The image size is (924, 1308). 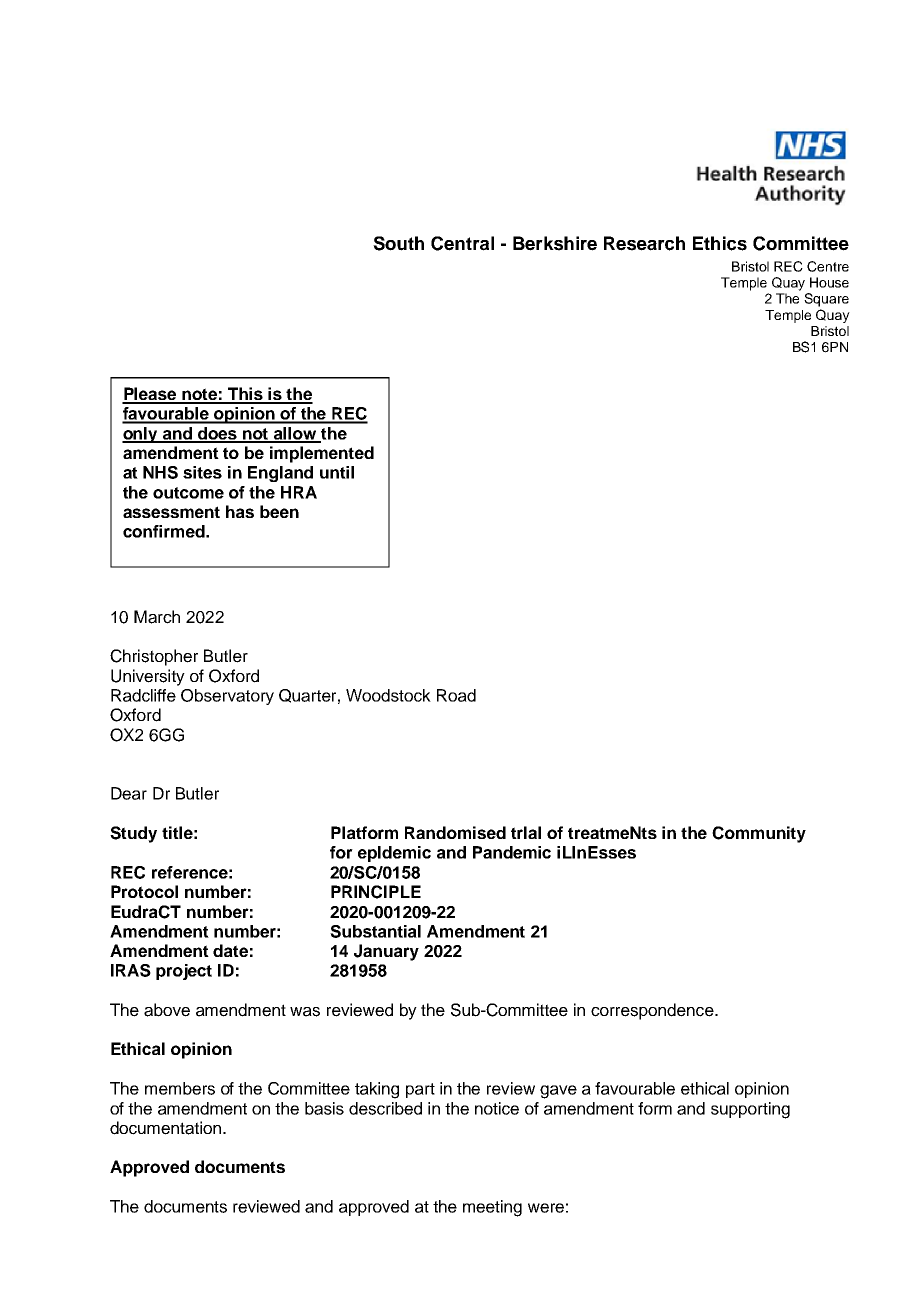 What do you see at coordinates (144, 891) in the page?
I see `Protocol` at bounding box center [144, 891].
